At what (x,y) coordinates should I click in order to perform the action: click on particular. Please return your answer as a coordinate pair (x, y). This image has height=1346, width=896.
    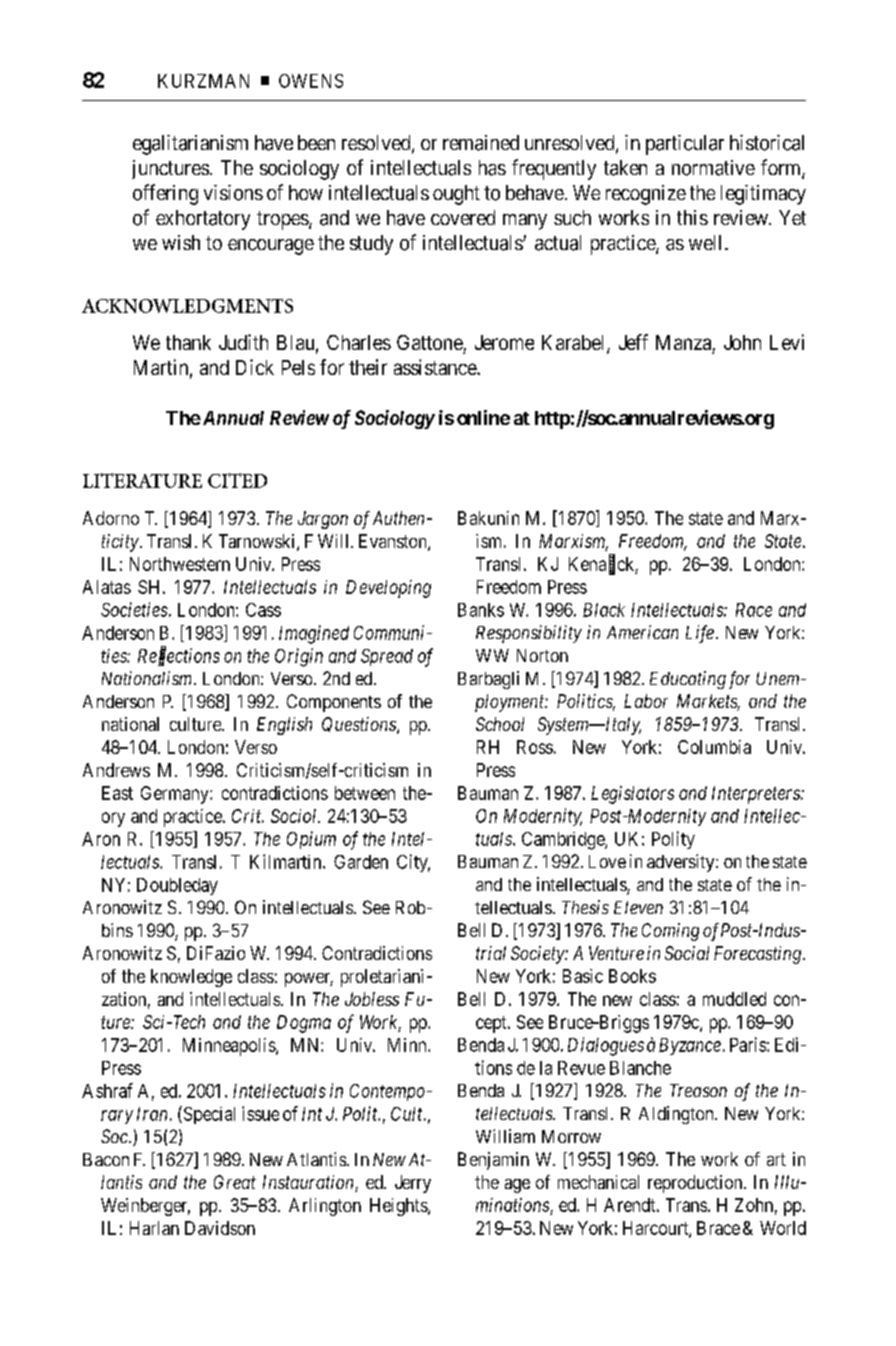
    Looking at the image, I should click on (685, 145).
